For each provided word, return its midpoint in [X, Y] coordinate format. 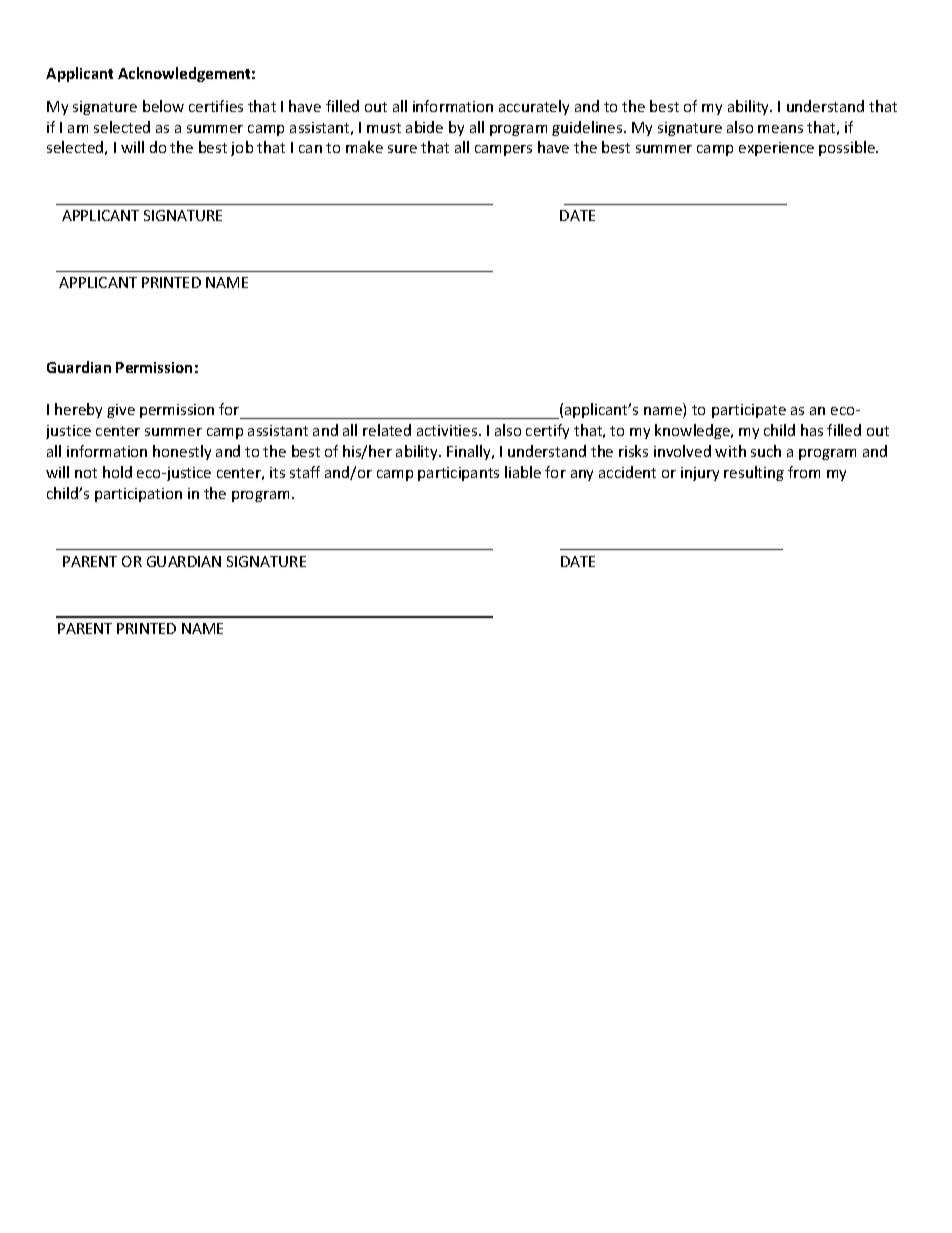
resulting [754, 473]
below [163, 106]
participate [749, 411]
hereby [78, 410]
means [780, 129]
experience [776, 149]
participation [138, 495]
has [812, 430]
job [242, 148]
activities [448, 430]
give [121, 411]
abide [424, 127]
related [387, 430]
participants [458, 474]
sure [402, 149]
